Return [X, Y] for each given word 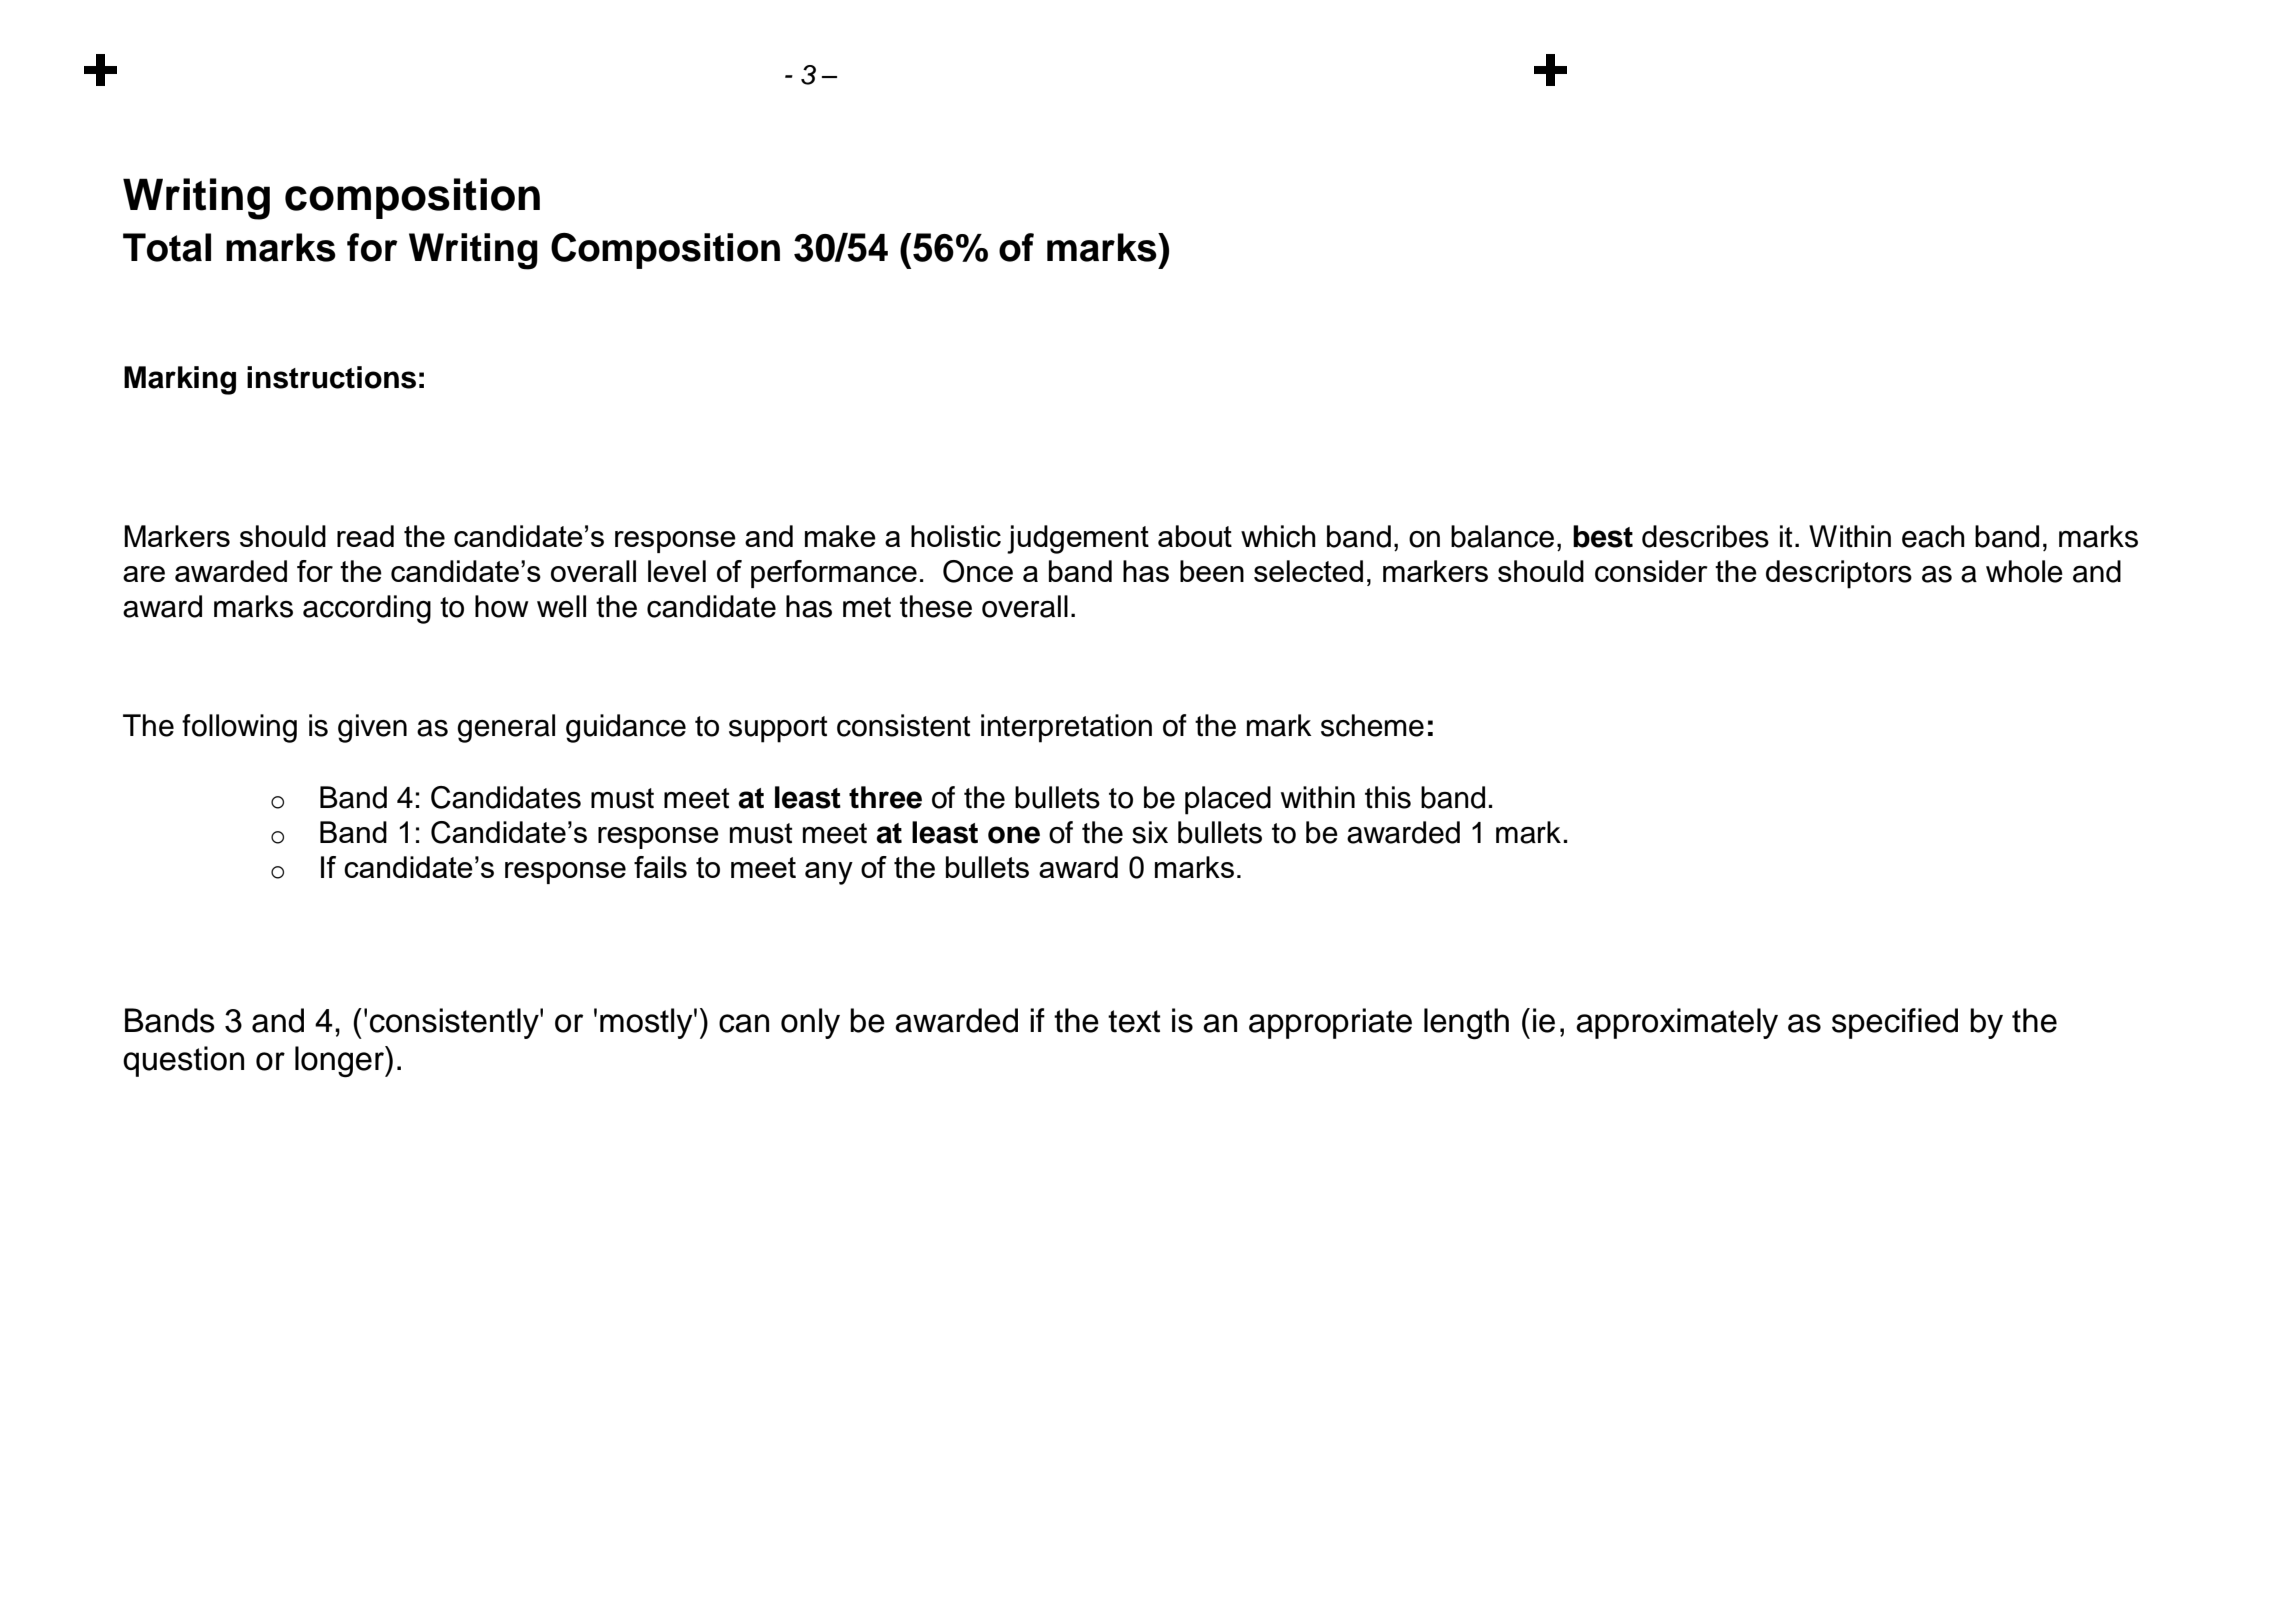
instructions [331, 377]
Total [167, 247]
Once [978, 571]
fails [660, 867]
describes [1705, 536]
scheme [1372, 725]
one [1014, 835]
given [372, 728]
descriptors [1839, 574]
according [367, 609]
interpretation [1066, 728]
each [1933, 536]
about [1195, 536]
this [1388, 797]
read [365, 536]
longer [340, 1062]
